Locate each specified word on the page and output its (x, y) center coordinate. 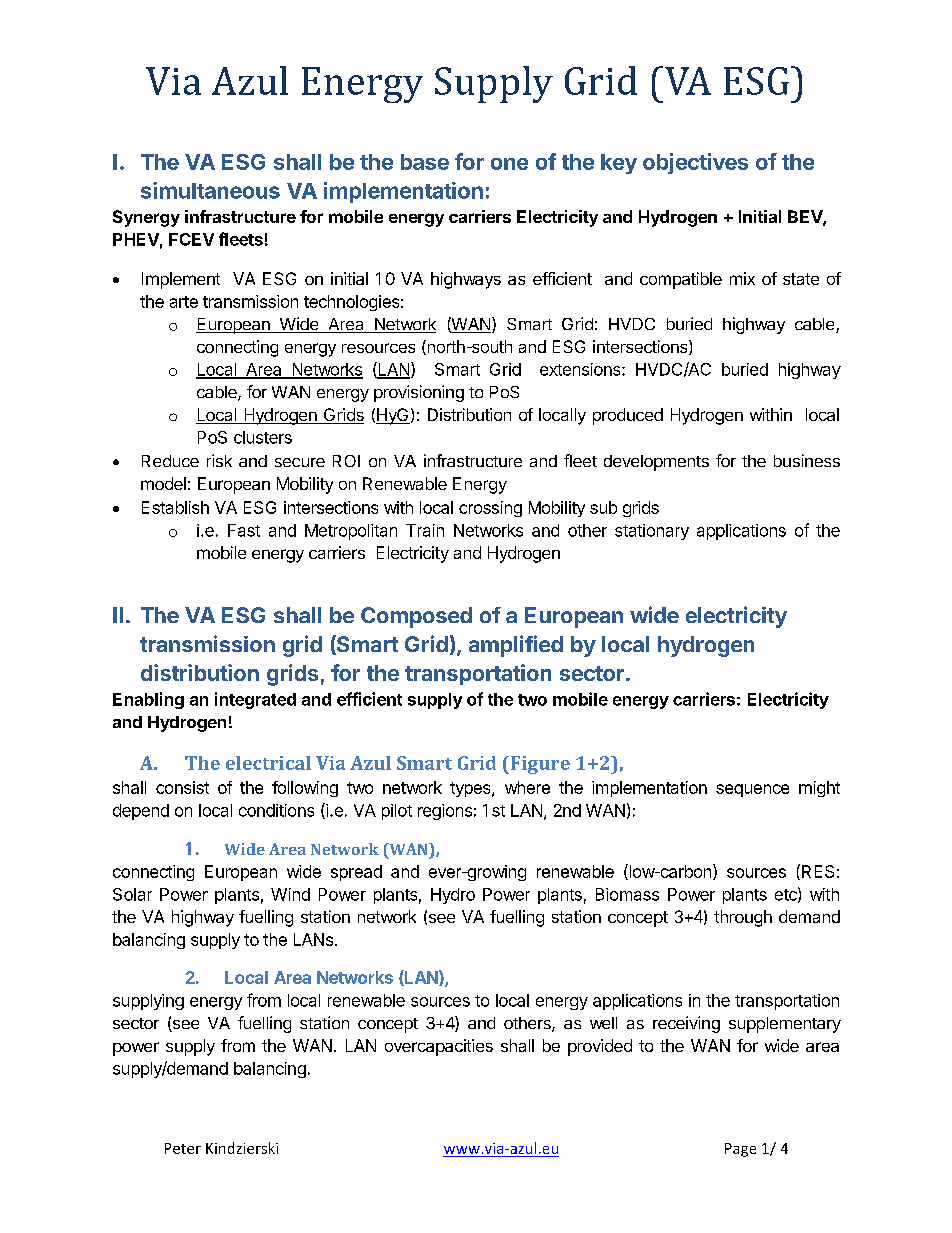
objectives (695, 163)
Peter (183, 1148)
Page (740, 1150)
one (509, 164)
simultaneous (210, 190)
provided (600, 1047)
